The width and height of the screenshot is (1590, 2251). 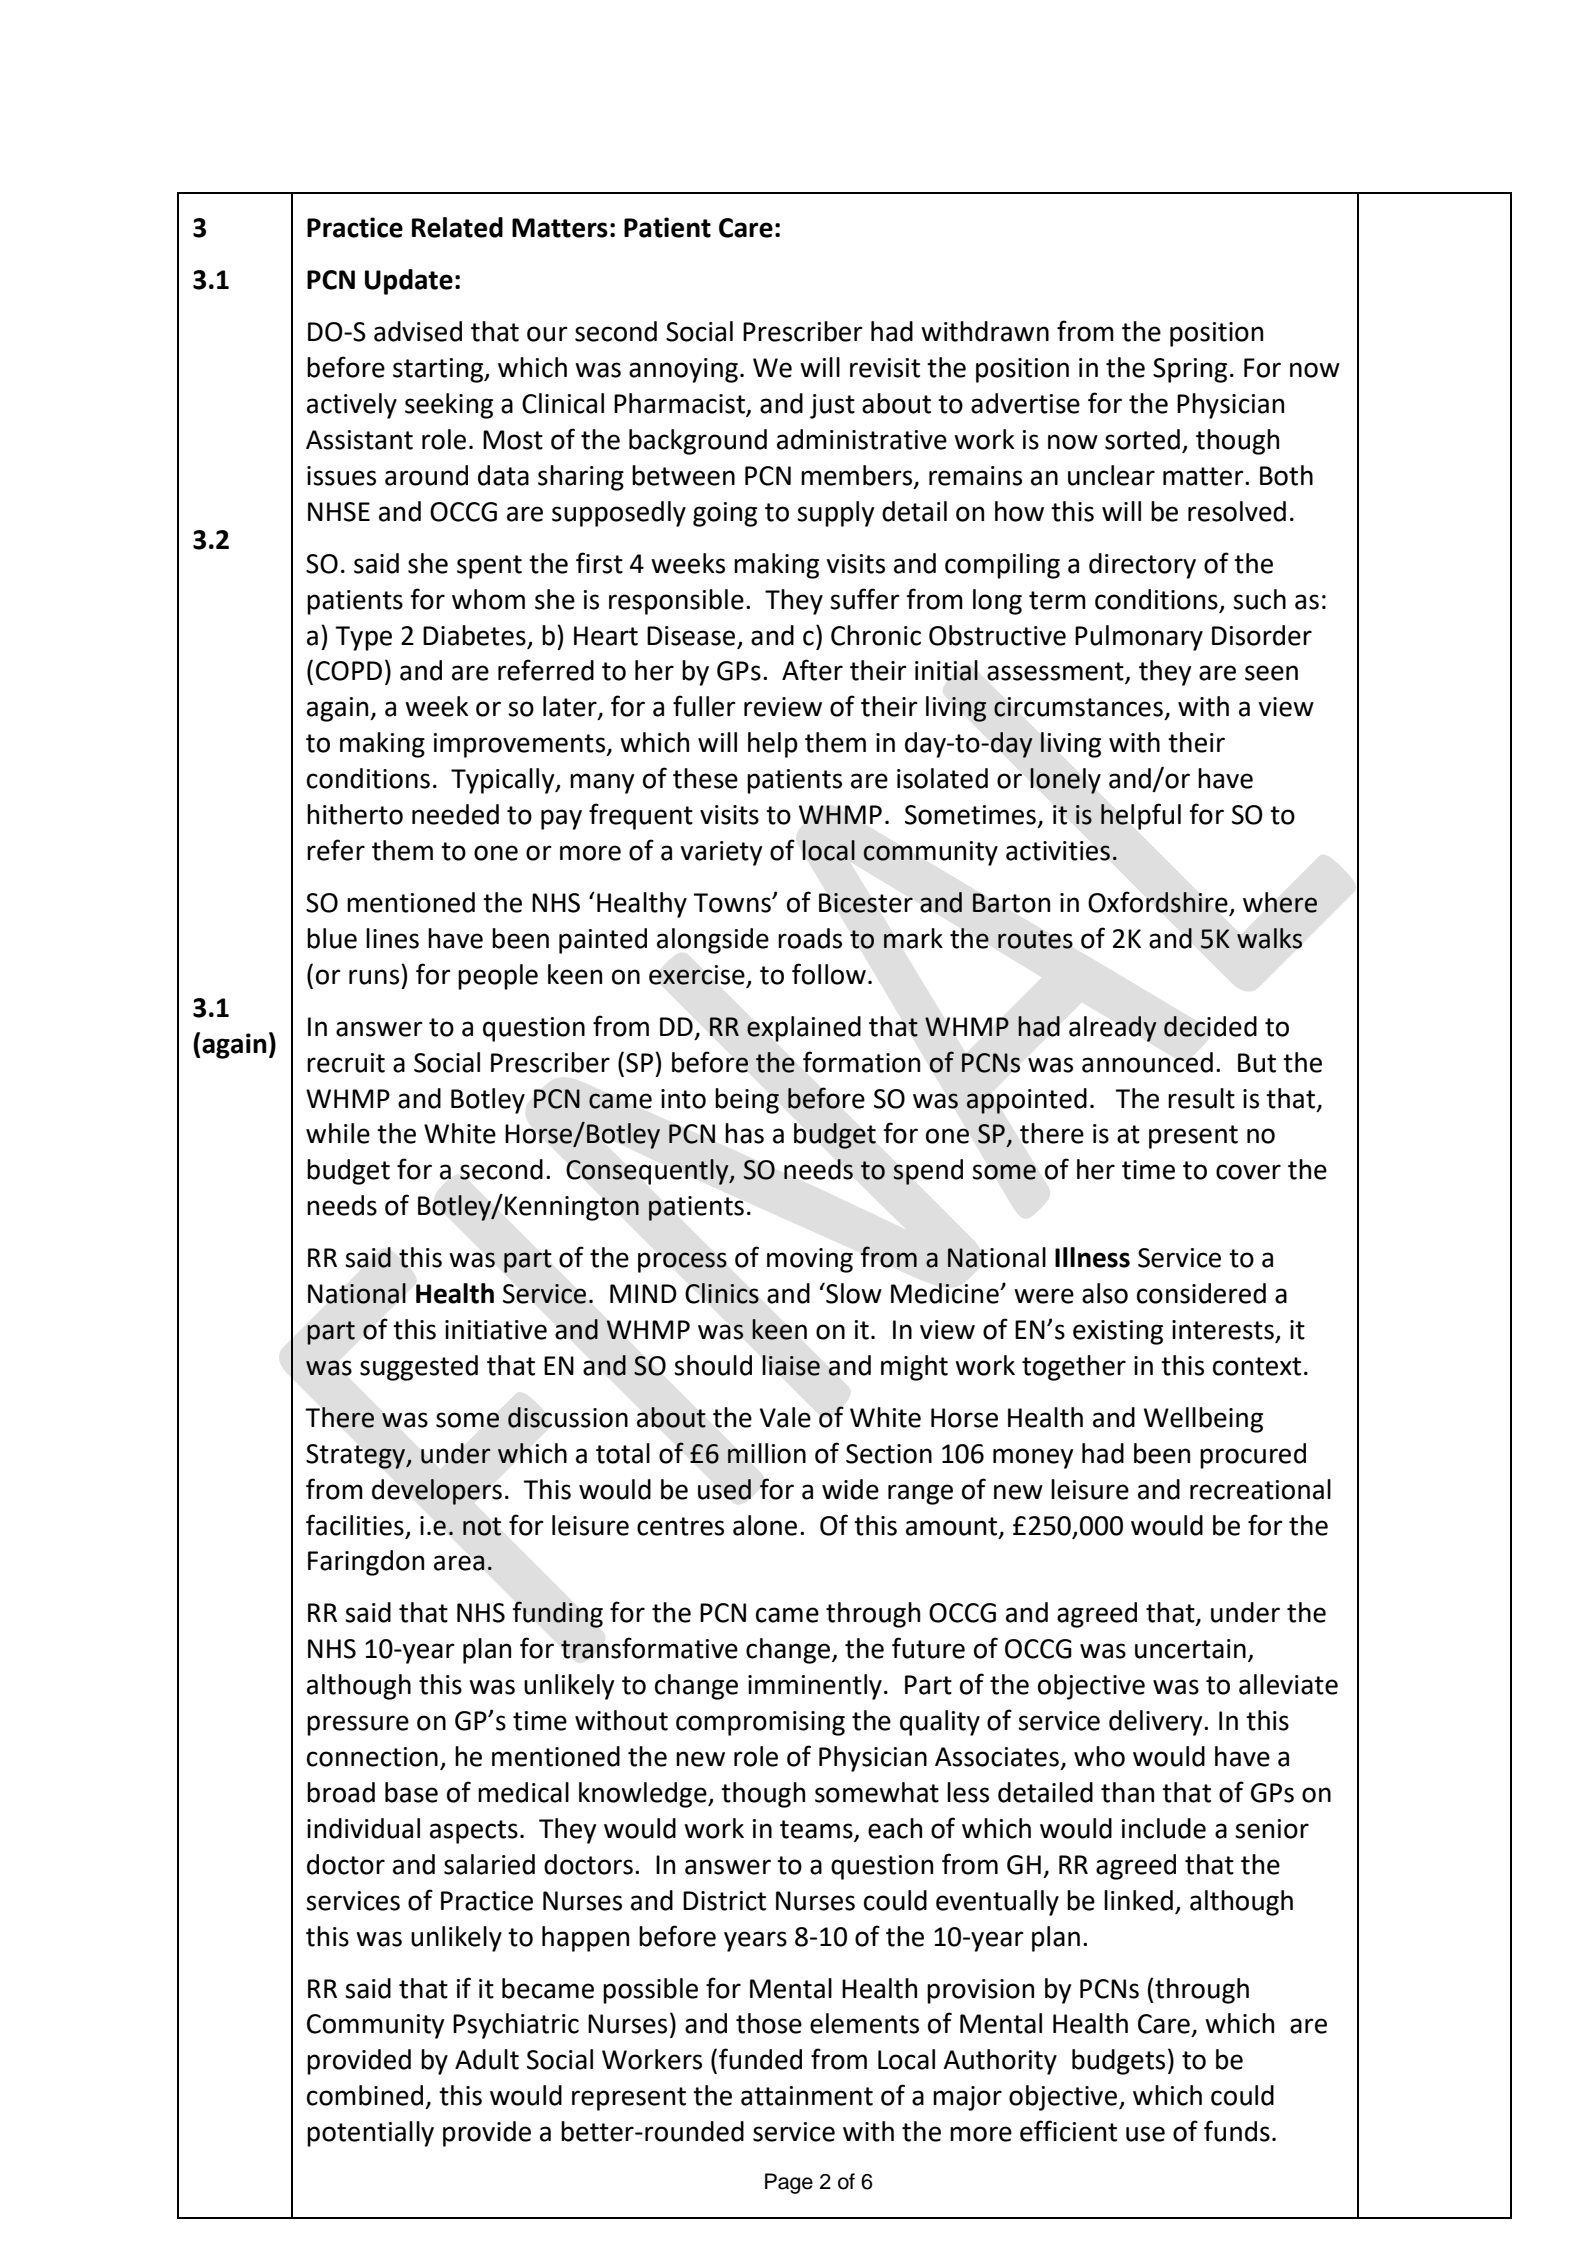 I want to click on Adult, so click(x=487, y=2059).
